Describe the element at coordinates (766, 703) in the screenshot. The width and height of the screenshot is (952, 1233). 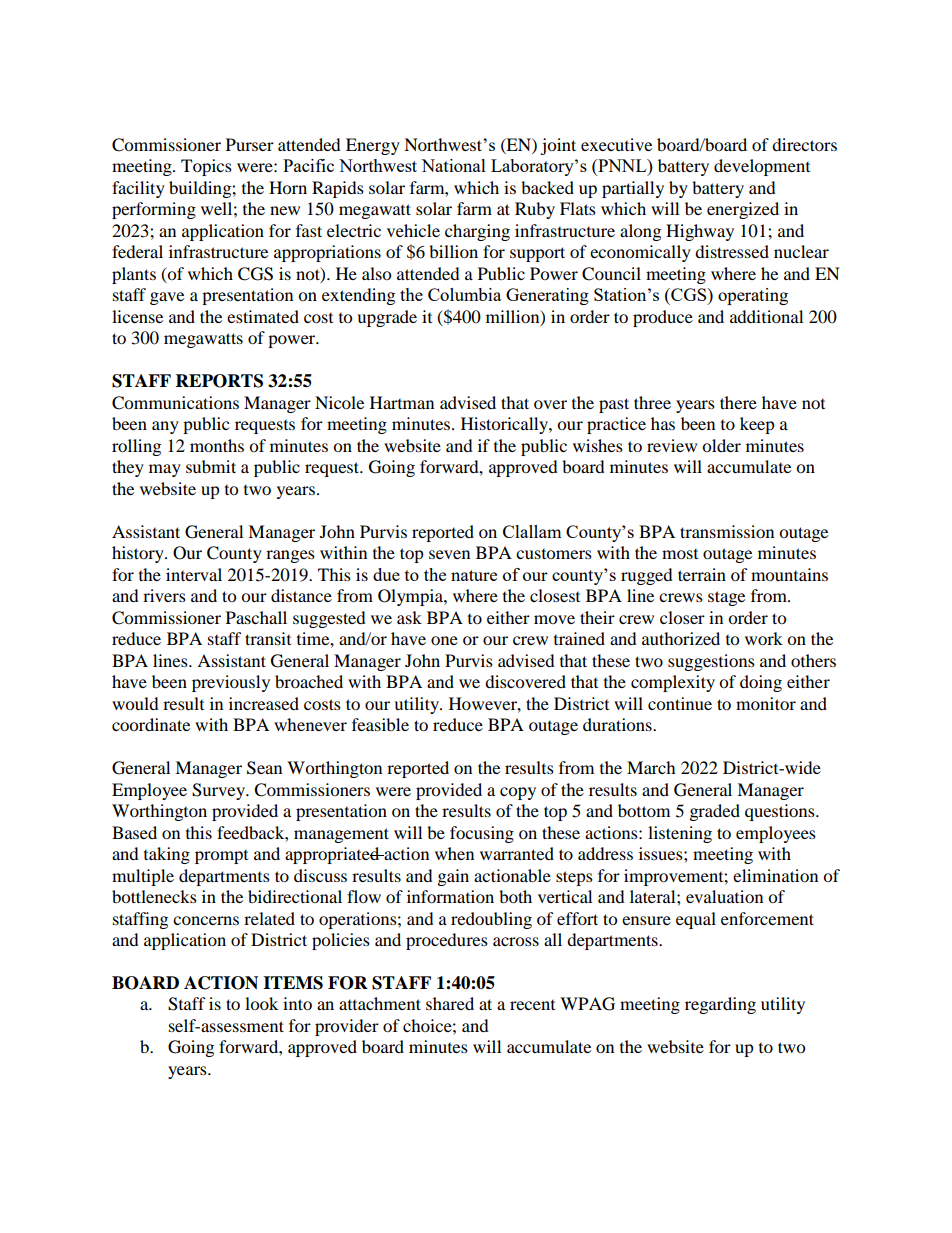
I see `monitor` at that location.
